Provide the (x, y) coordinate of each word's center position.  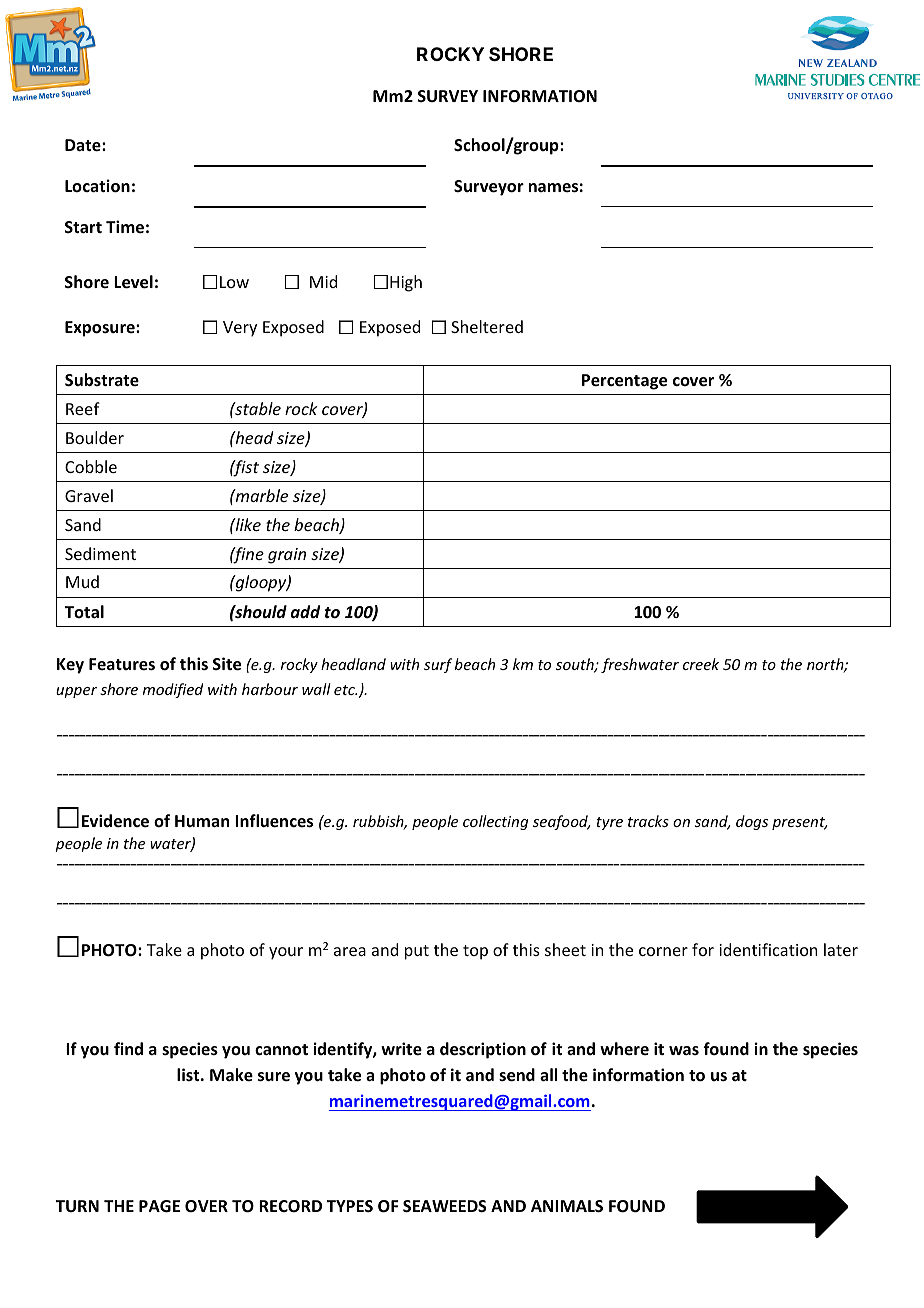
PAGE (159, 1206)
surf (438, 665)
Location (97, 186)
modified (173, 690)
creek (701, 664)
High (406, 283)
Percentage (624, 382)
